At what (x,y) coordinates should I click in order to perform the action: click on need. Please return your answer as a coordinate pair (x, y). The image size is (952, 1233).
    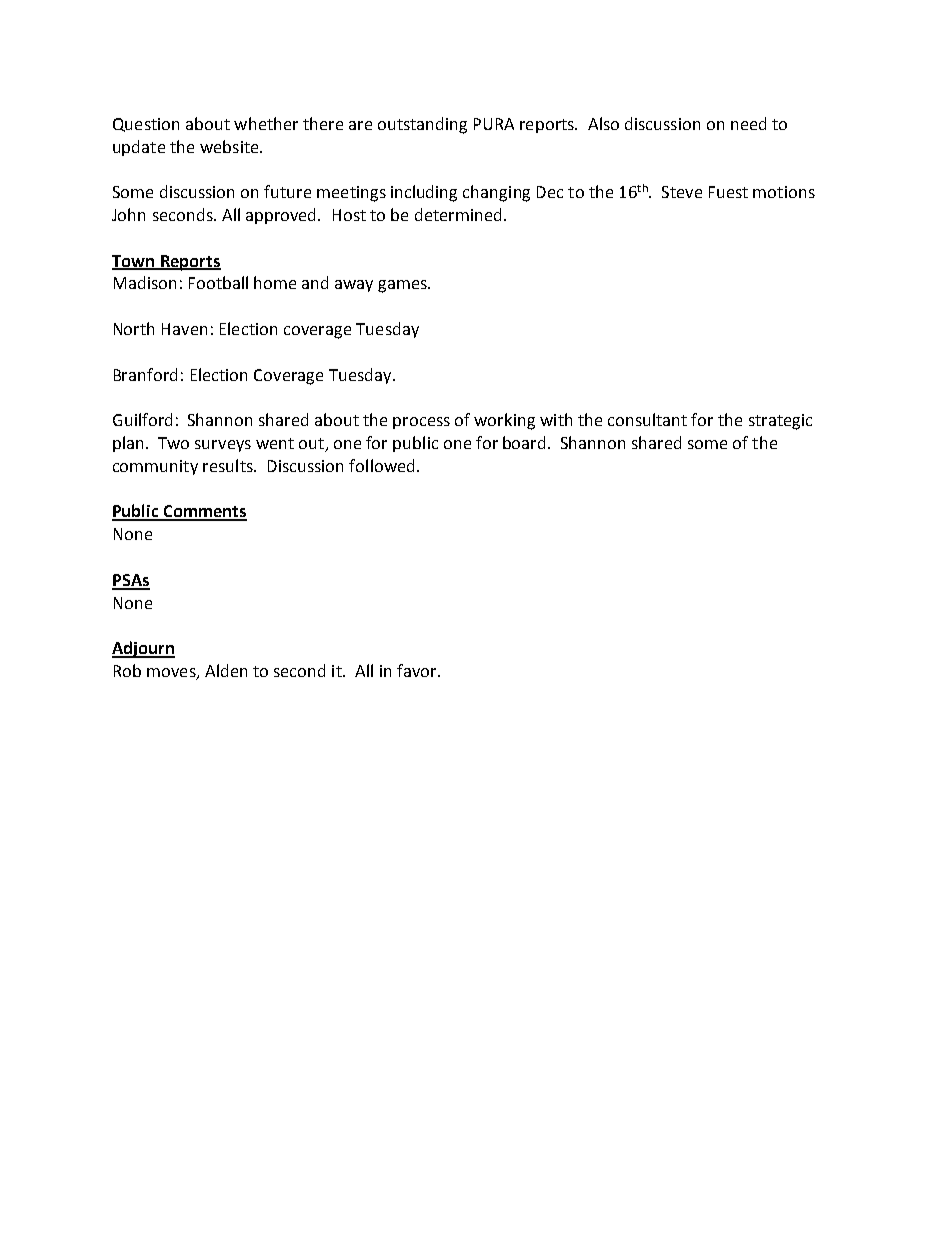
    Looking at the image, I should click on (748, 123).
